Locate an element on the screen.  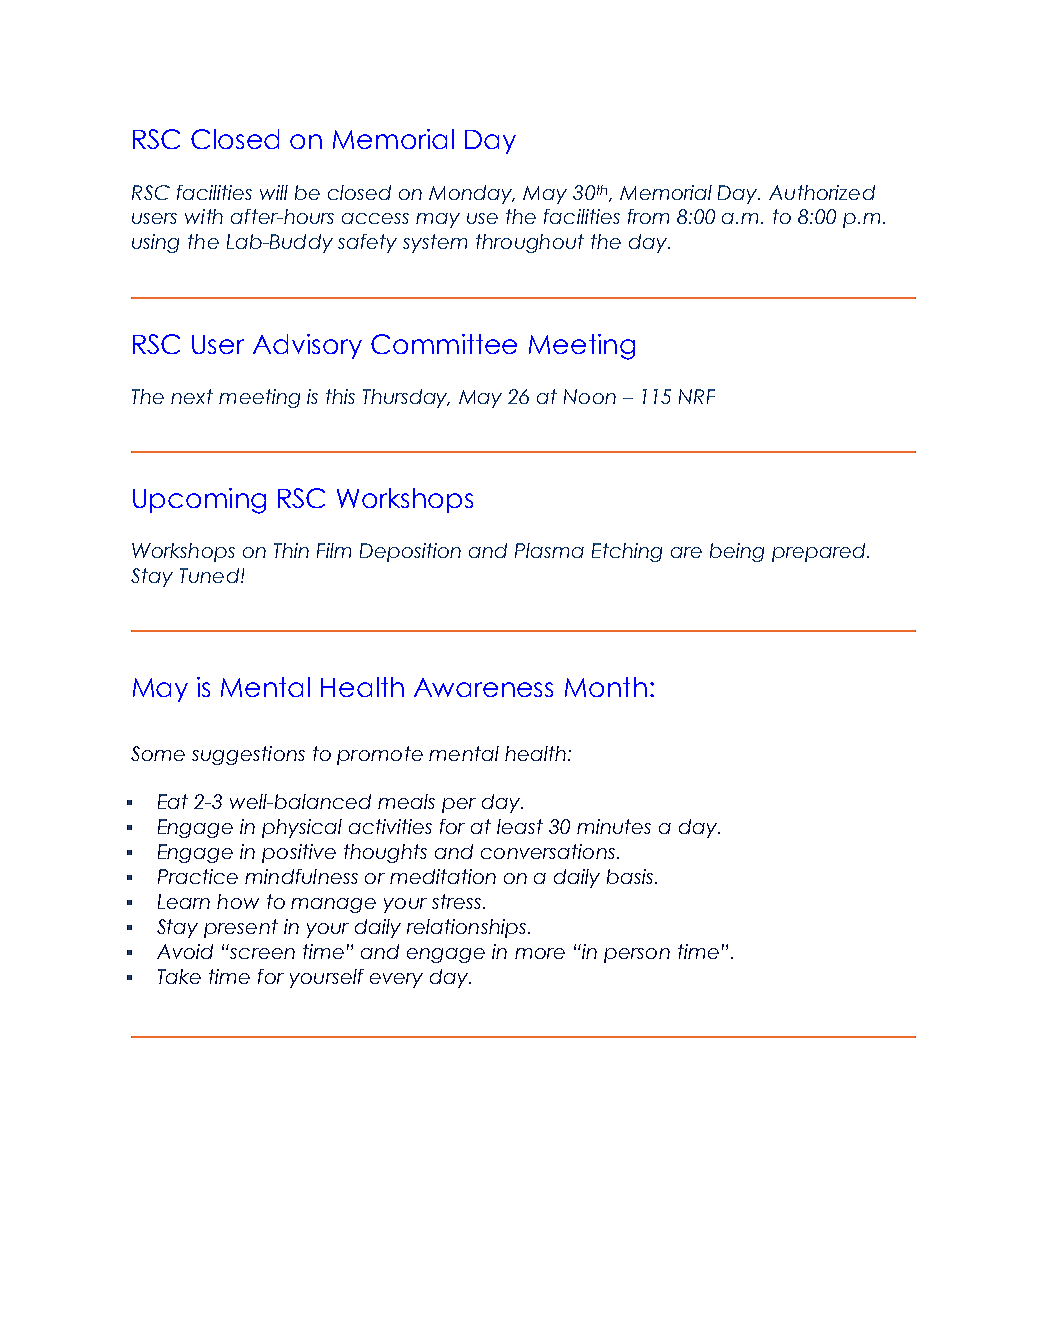
with is located at coordinates (204, 216).
